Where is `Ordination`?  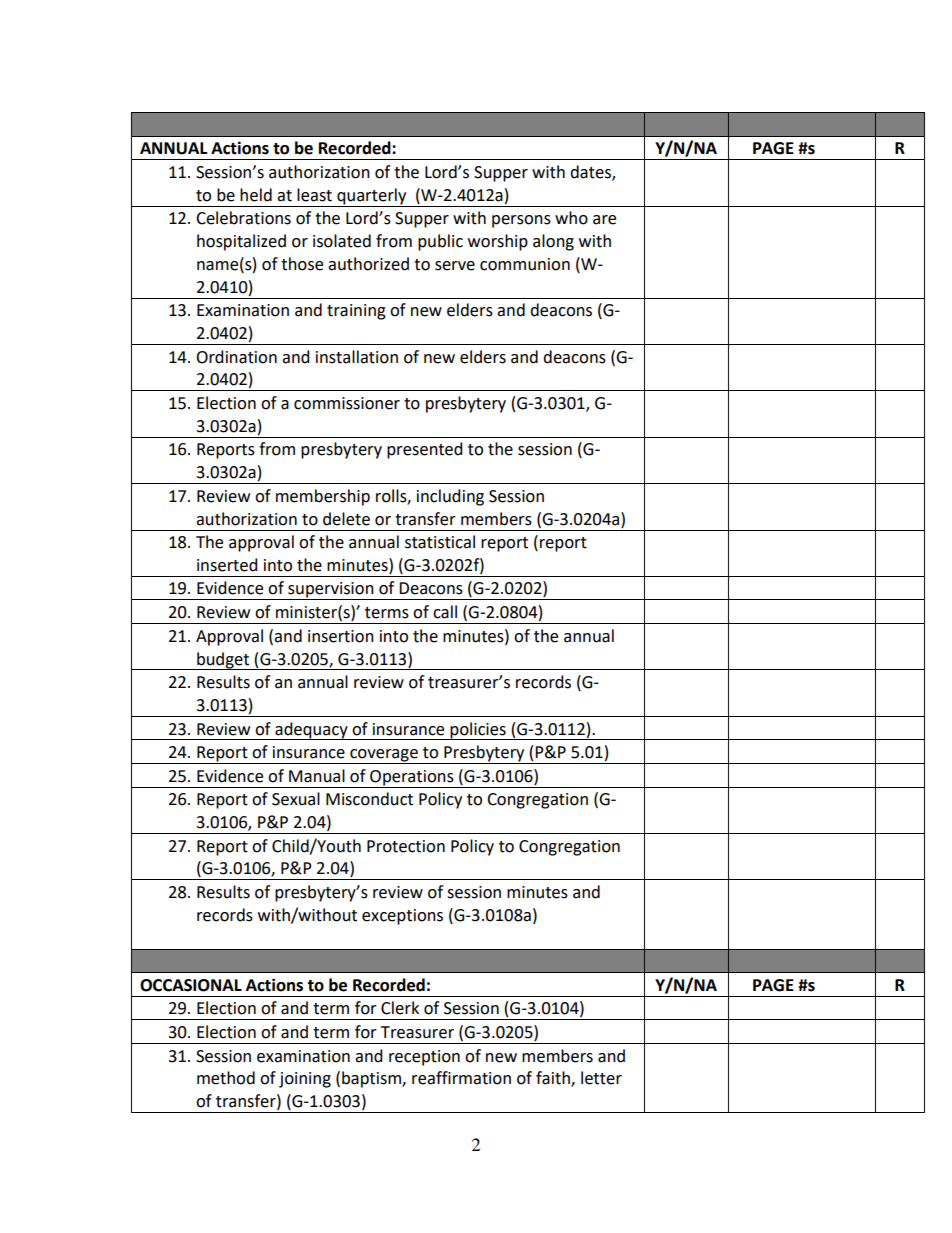
Ordination is located at coordinates (236, 357).
